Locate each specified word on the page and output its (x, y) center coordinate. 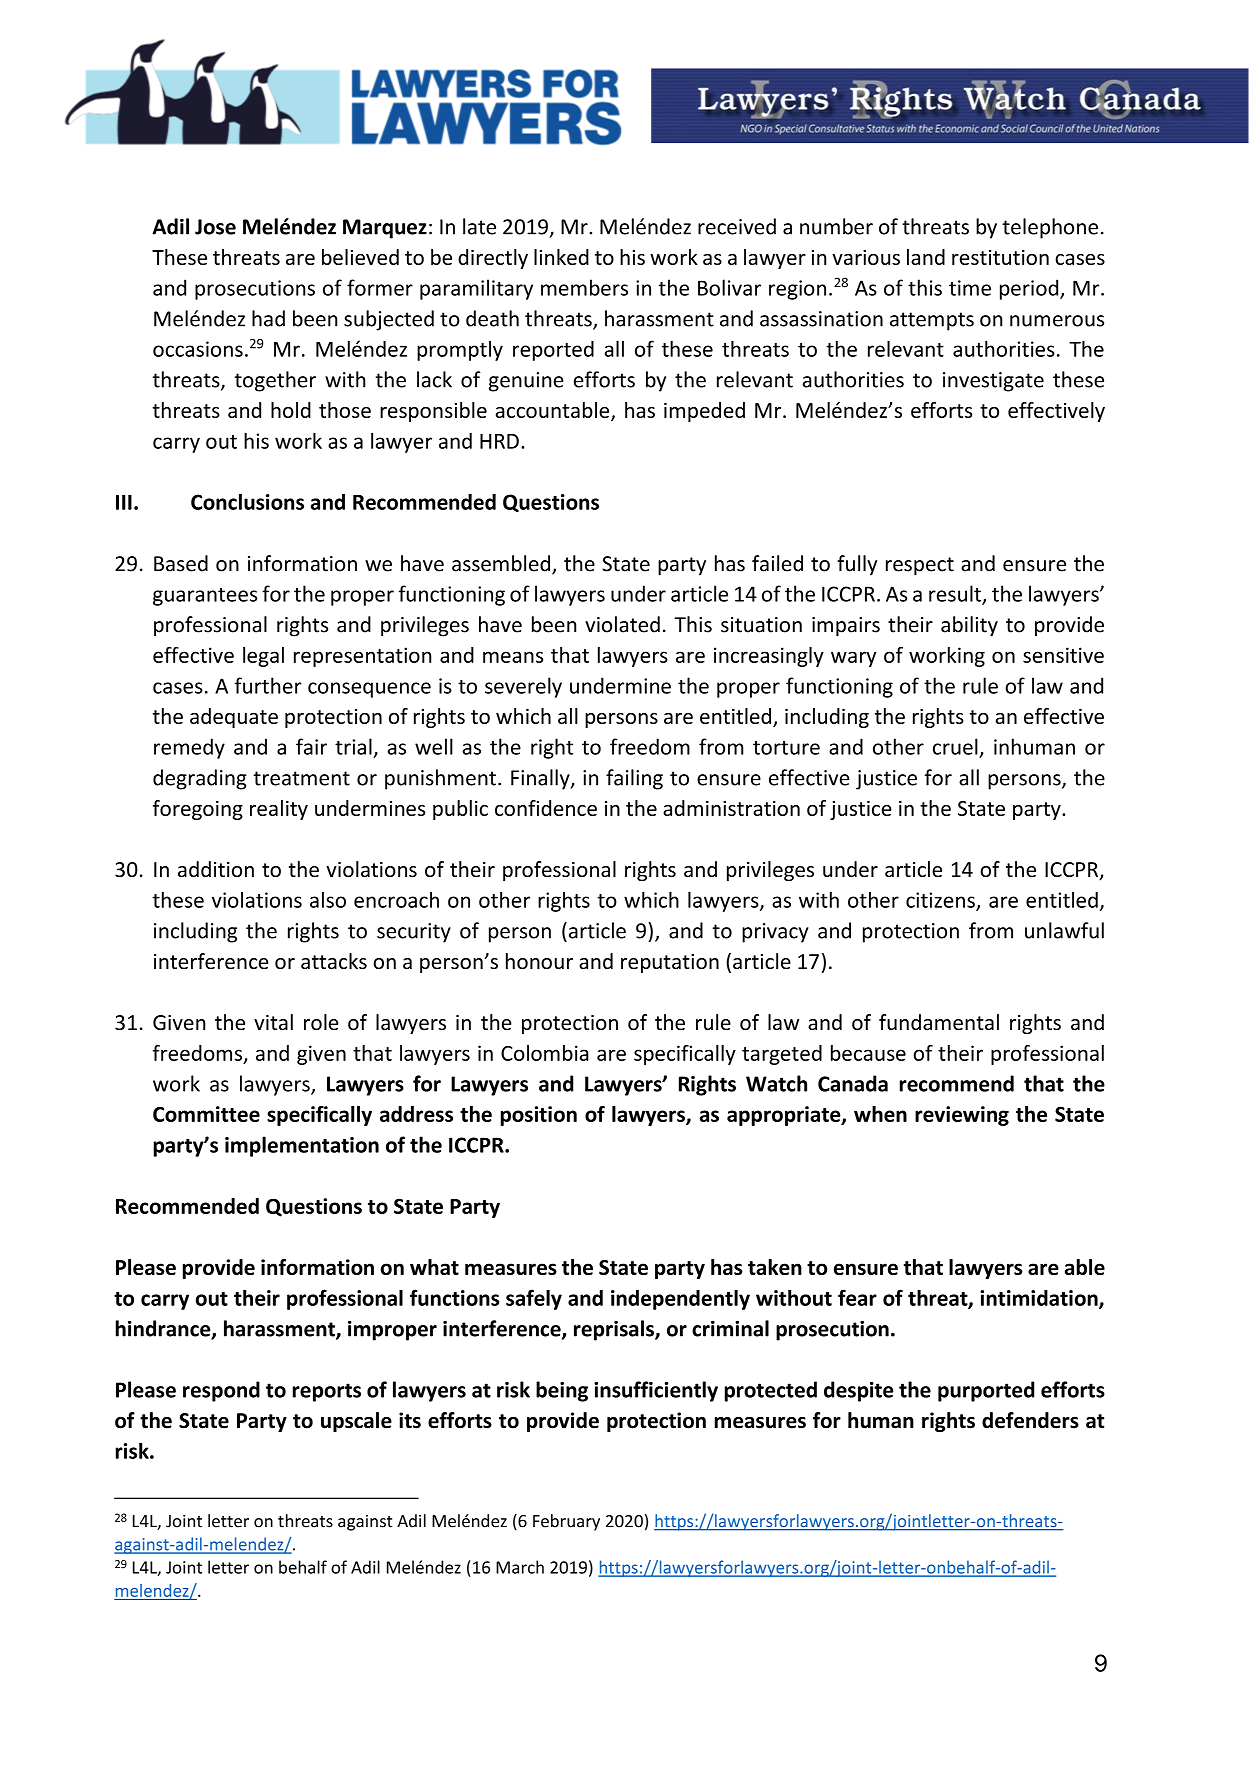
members (584, 287)
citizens (941, 901)
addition (216, 869)
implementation (302, 1146)
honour (539, 961)
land (926, 257)
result (956, 594)
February (566, 1522)
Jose (215, 227)
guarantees (205, 597)
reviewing (962, 1116)
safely (534, 1299)
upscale (356, 1422)
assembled (501, 563)
